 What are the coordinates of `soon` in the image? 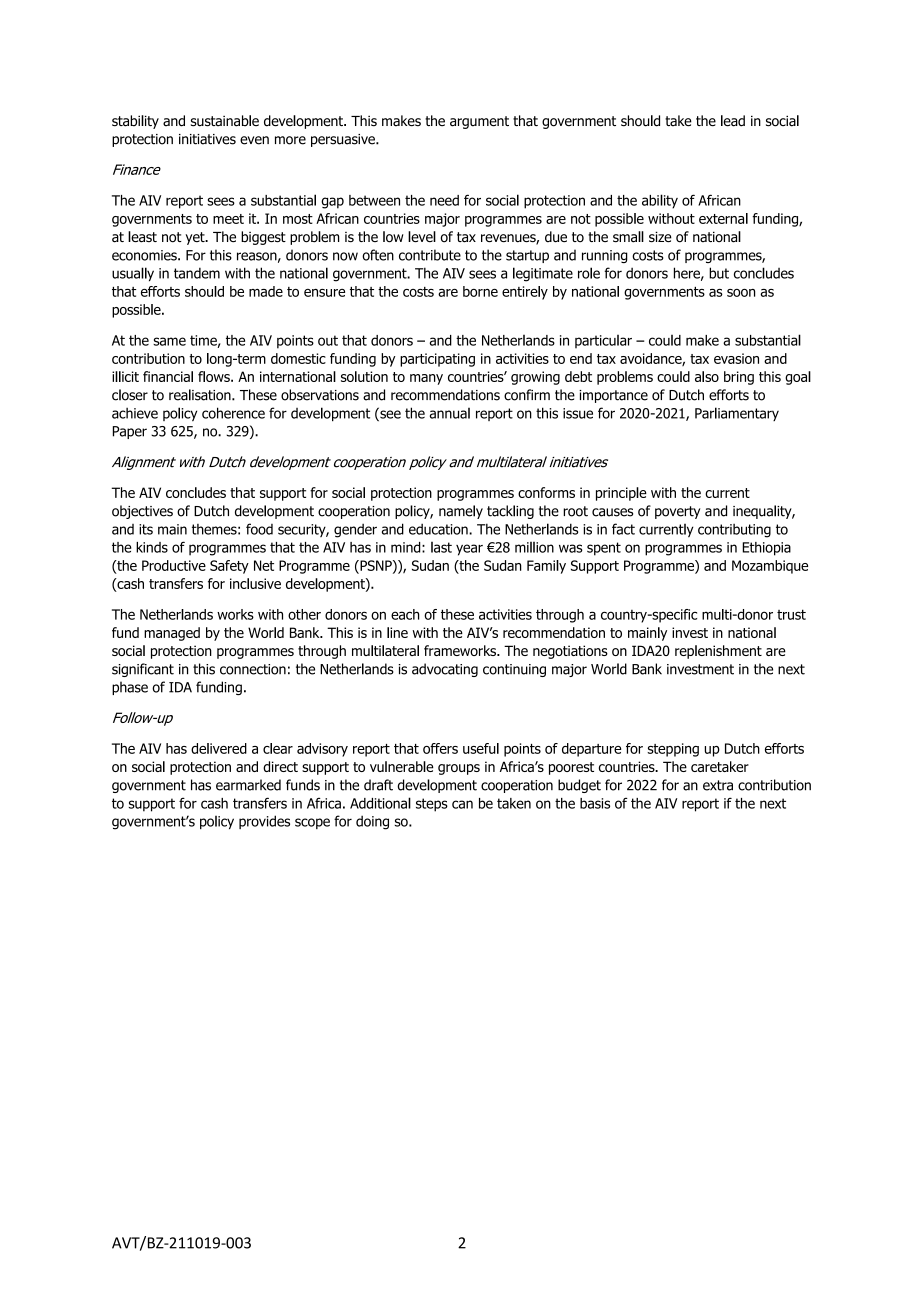 It's located at (741, 293).
